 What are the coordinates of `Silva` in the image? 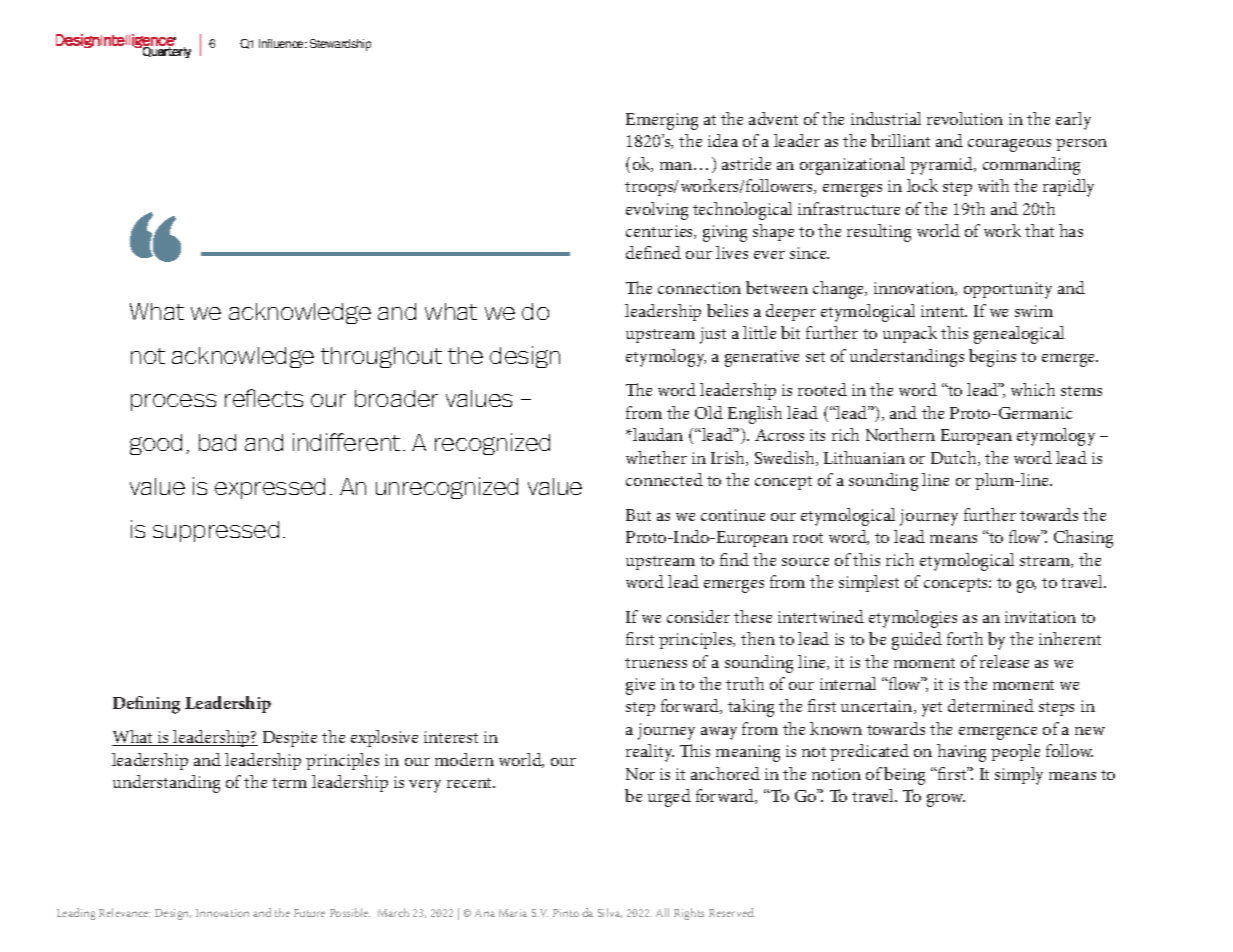 It's located at (610, 913).
